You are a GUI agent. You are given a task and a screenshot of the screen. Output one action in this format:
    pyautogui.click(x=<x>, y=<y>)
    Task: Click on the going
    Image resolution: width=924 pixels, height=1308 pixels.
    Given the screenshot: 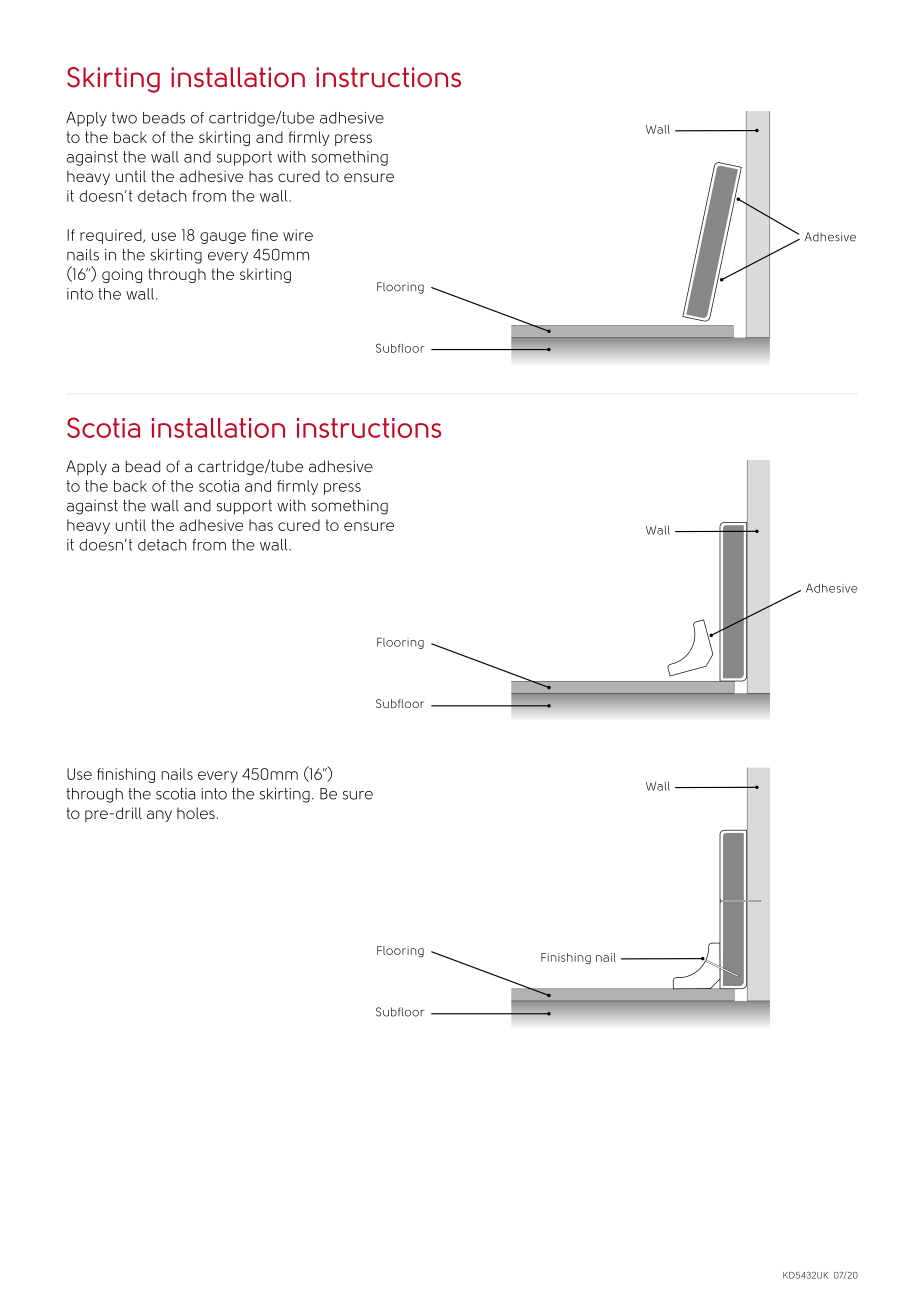 What is the action you would take?
    pyautogui.click(x=122, y=275)
